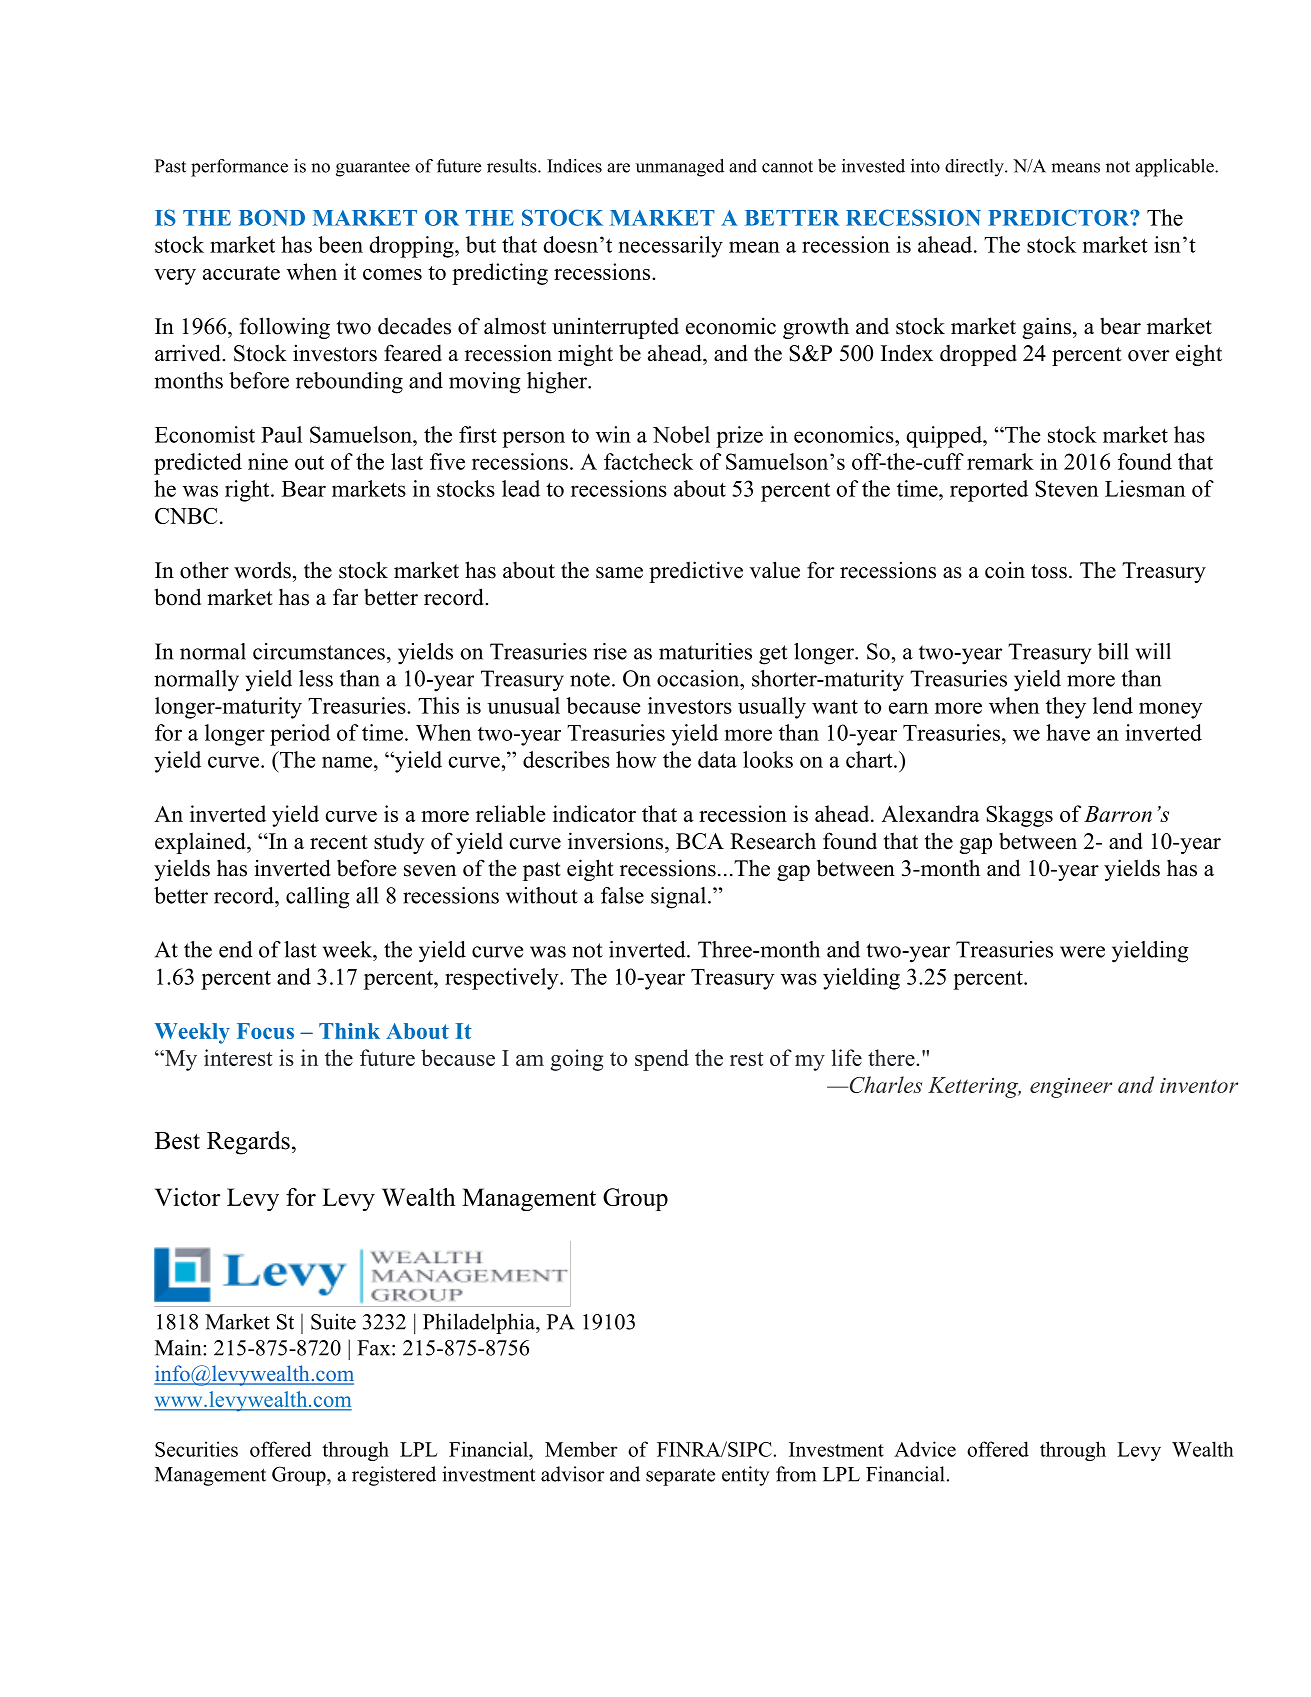 This document has height=1697, width=1311. What do you see at coordinates (1175, 168) in the document?
I see `applicable` at bounding box center [1175, 168].
